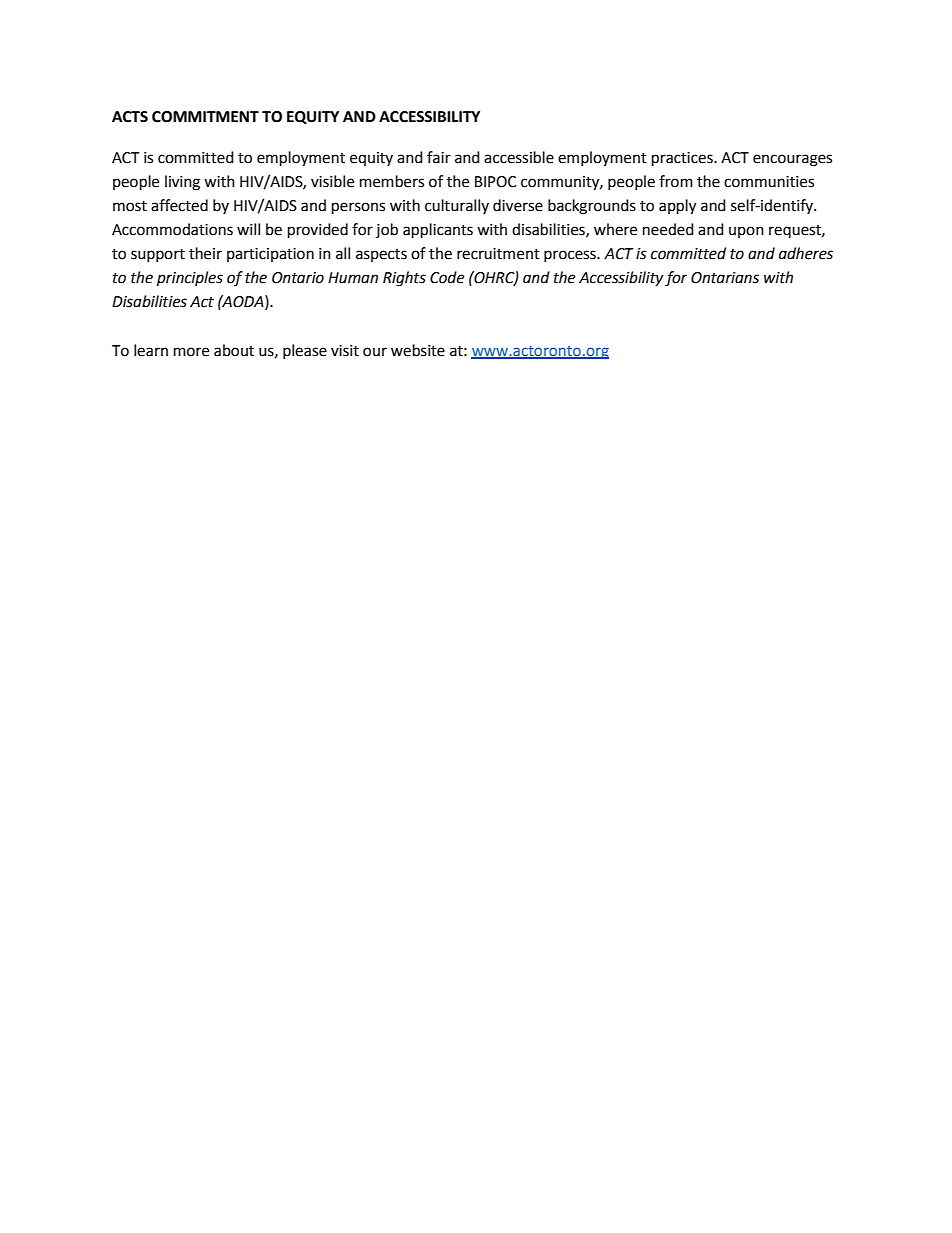 The height and width of the screenshot is (1233, 952). What do you see at coordinates (190, 279) in the screenshot?
I see `principles` at bounding box center [190, 279].
